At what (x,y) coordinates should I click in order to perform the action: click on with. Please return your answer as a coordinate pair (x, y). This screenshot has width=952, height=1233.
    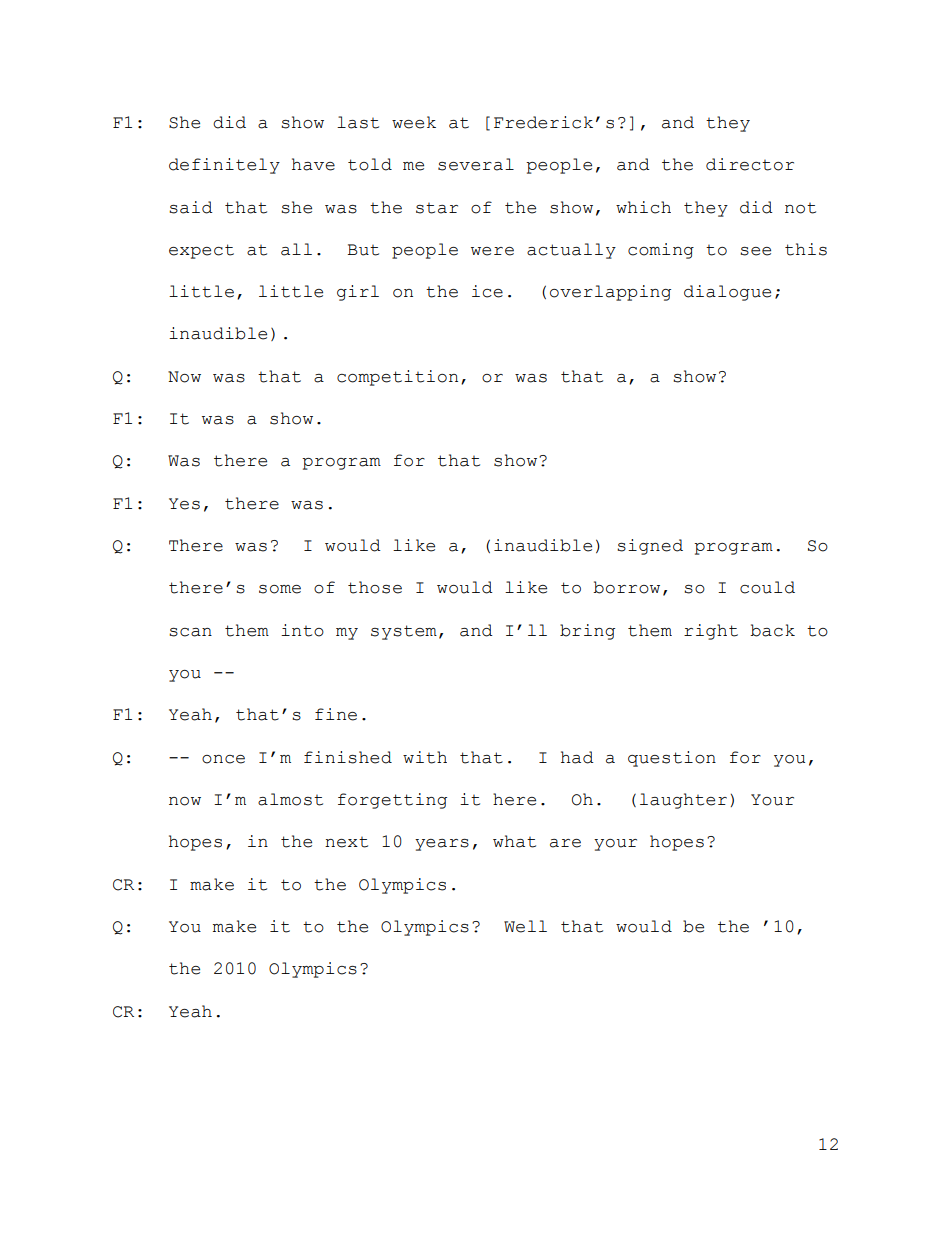
    Looking at the image, I should click on (425, 757).
